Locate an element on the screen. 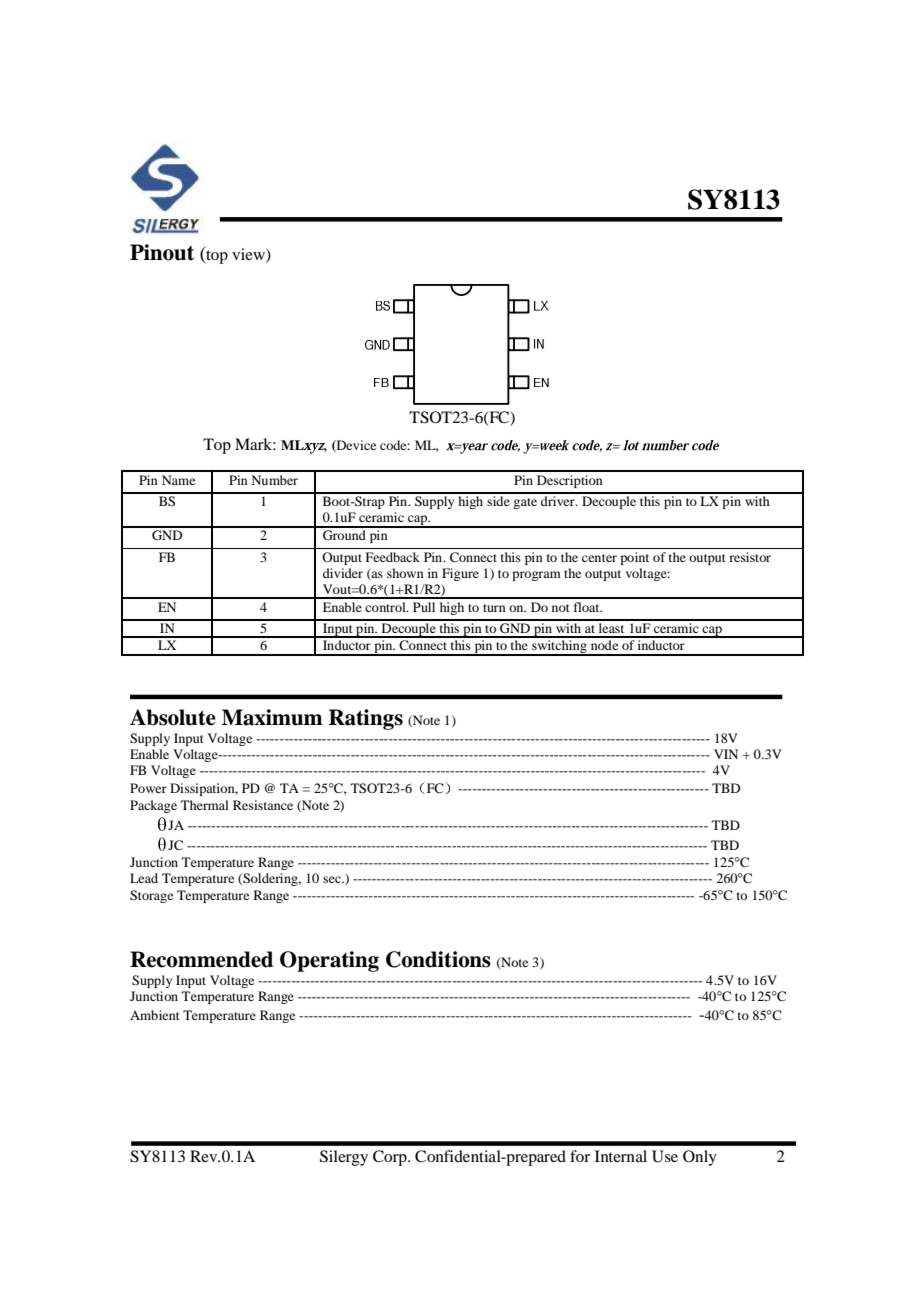  Conditions is located at coordinates (438, 959).
